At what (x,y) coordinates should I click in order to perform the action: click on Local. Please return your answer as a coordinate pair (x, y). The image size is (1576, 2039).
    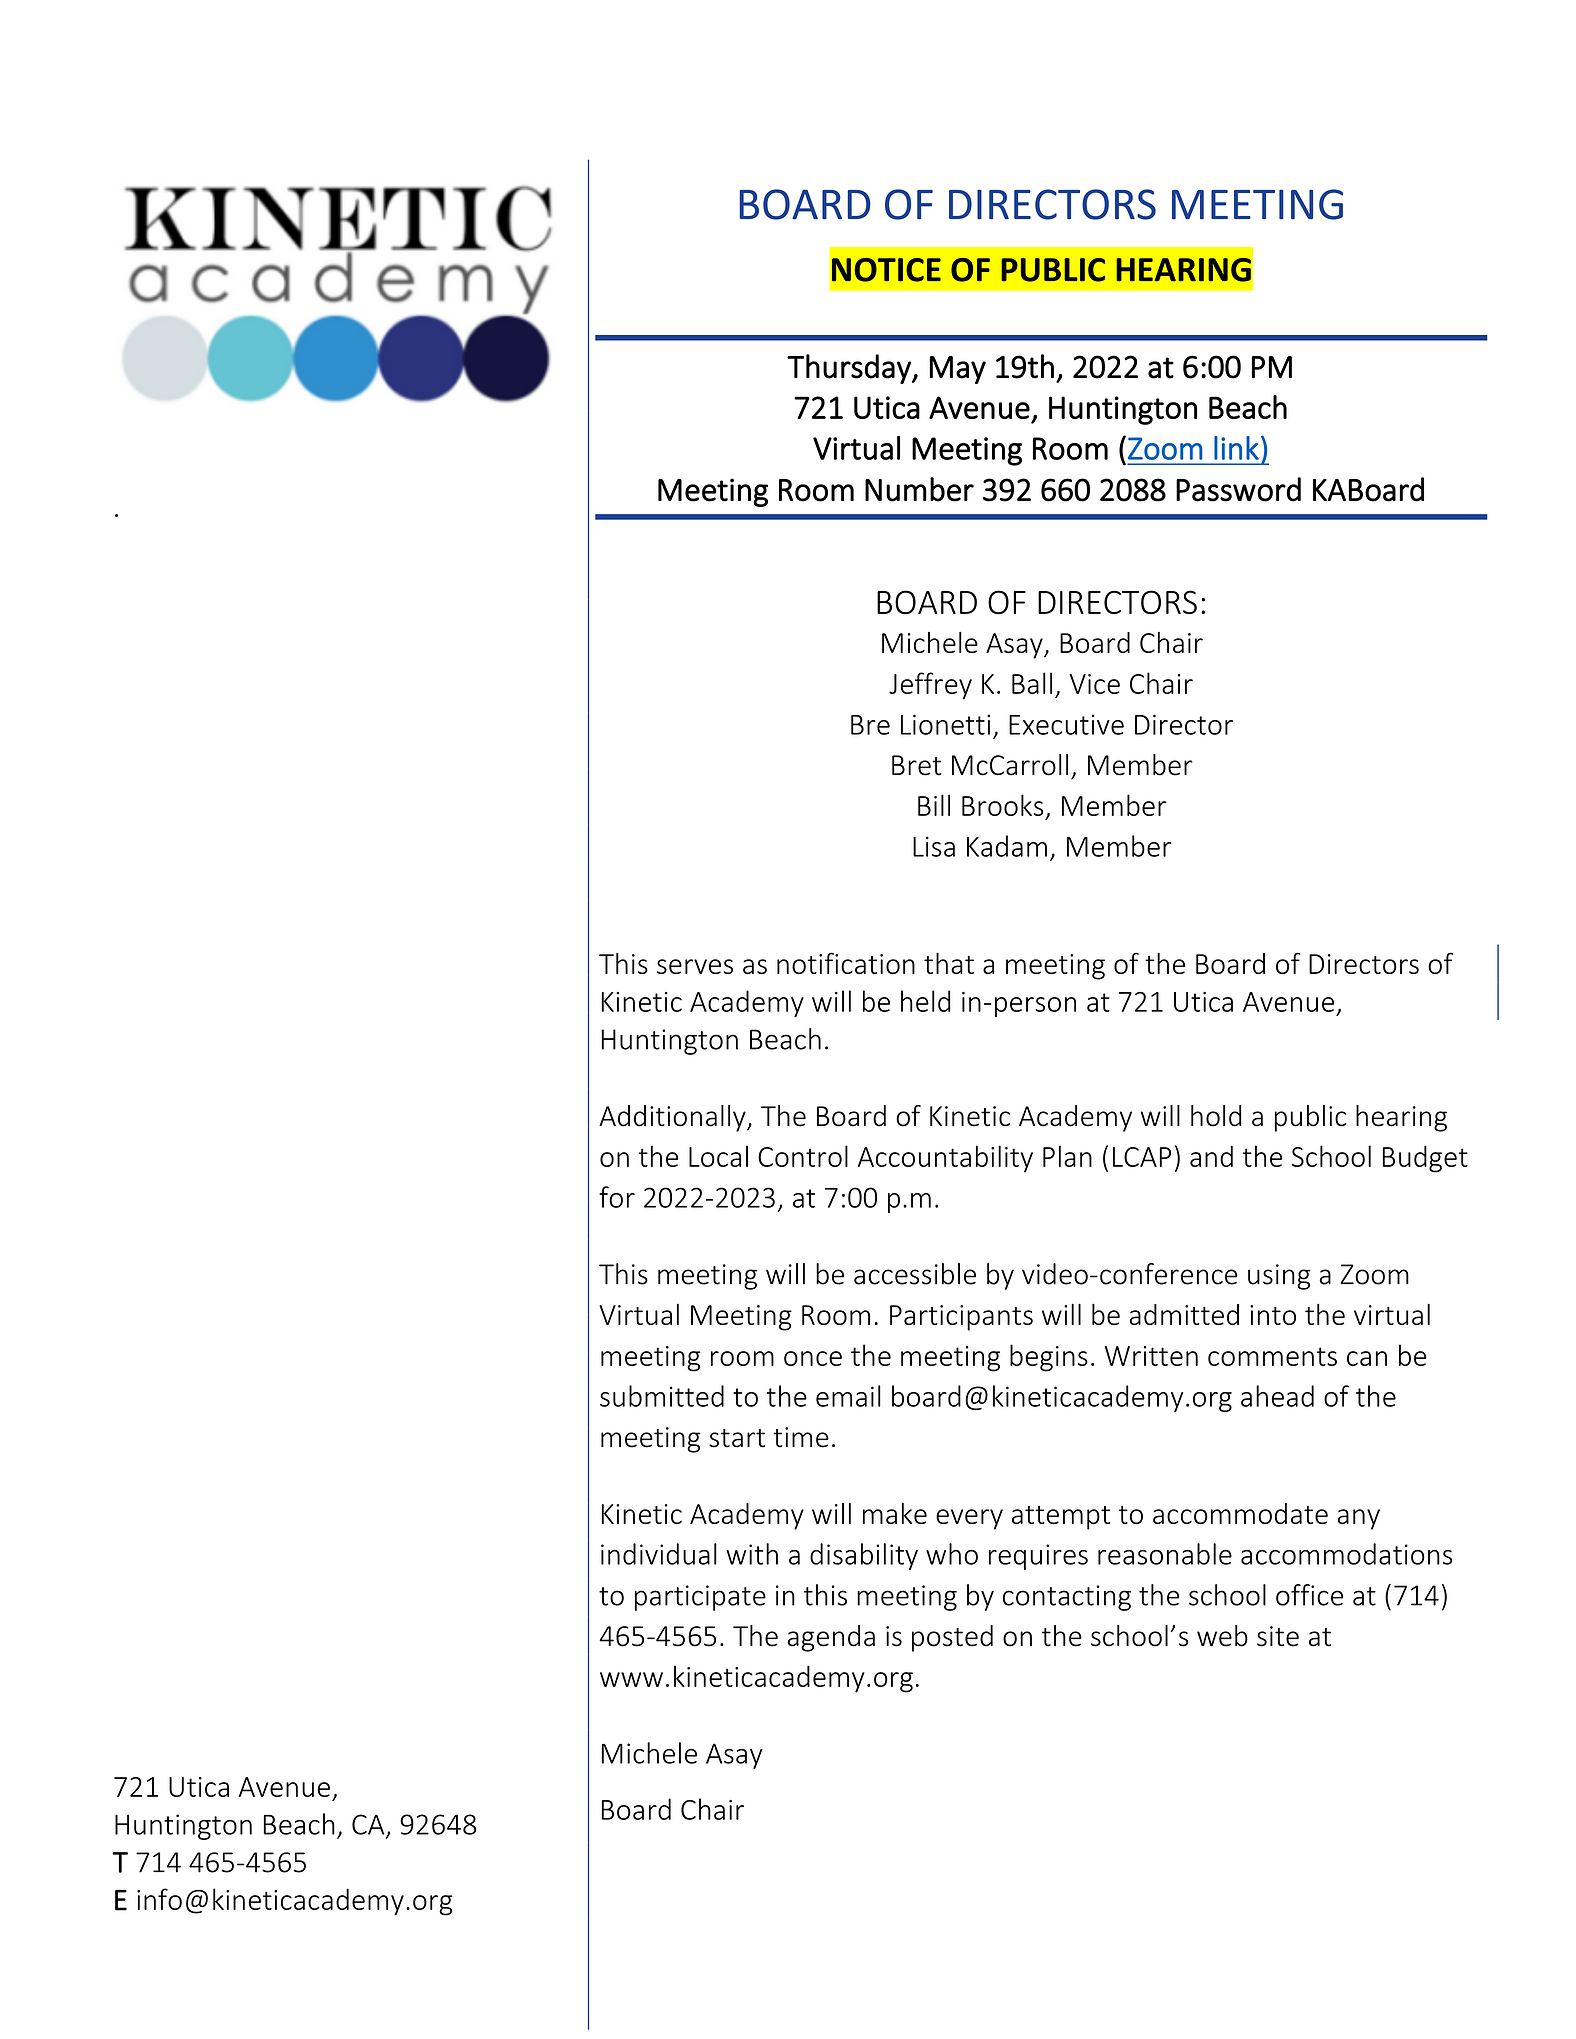
    Looking at the image, I should click on (718, 1156).
